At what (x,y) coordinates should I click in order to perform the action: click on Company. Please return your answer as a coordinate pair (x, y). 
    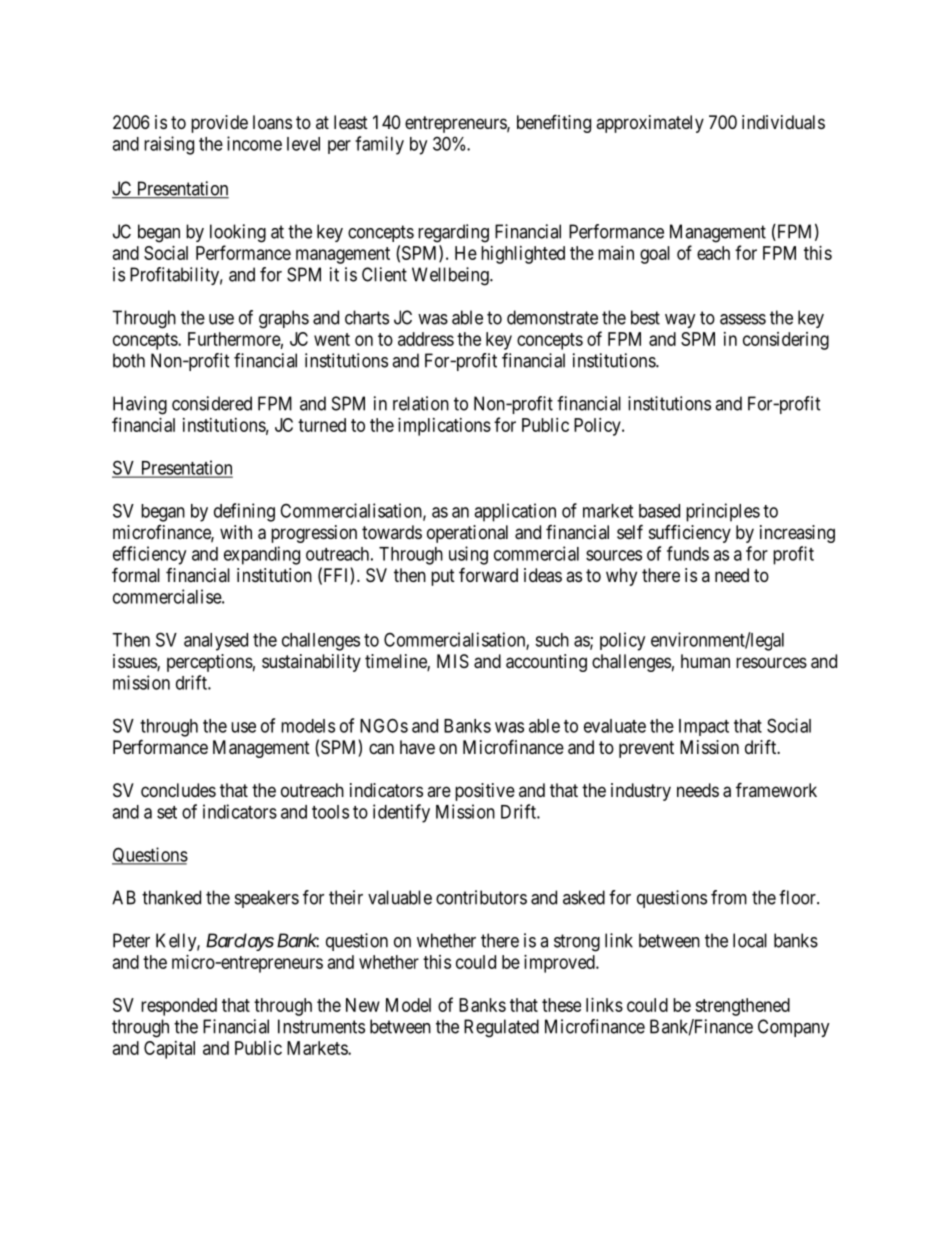
    Looking at the image, I should click on (794, 1028).
